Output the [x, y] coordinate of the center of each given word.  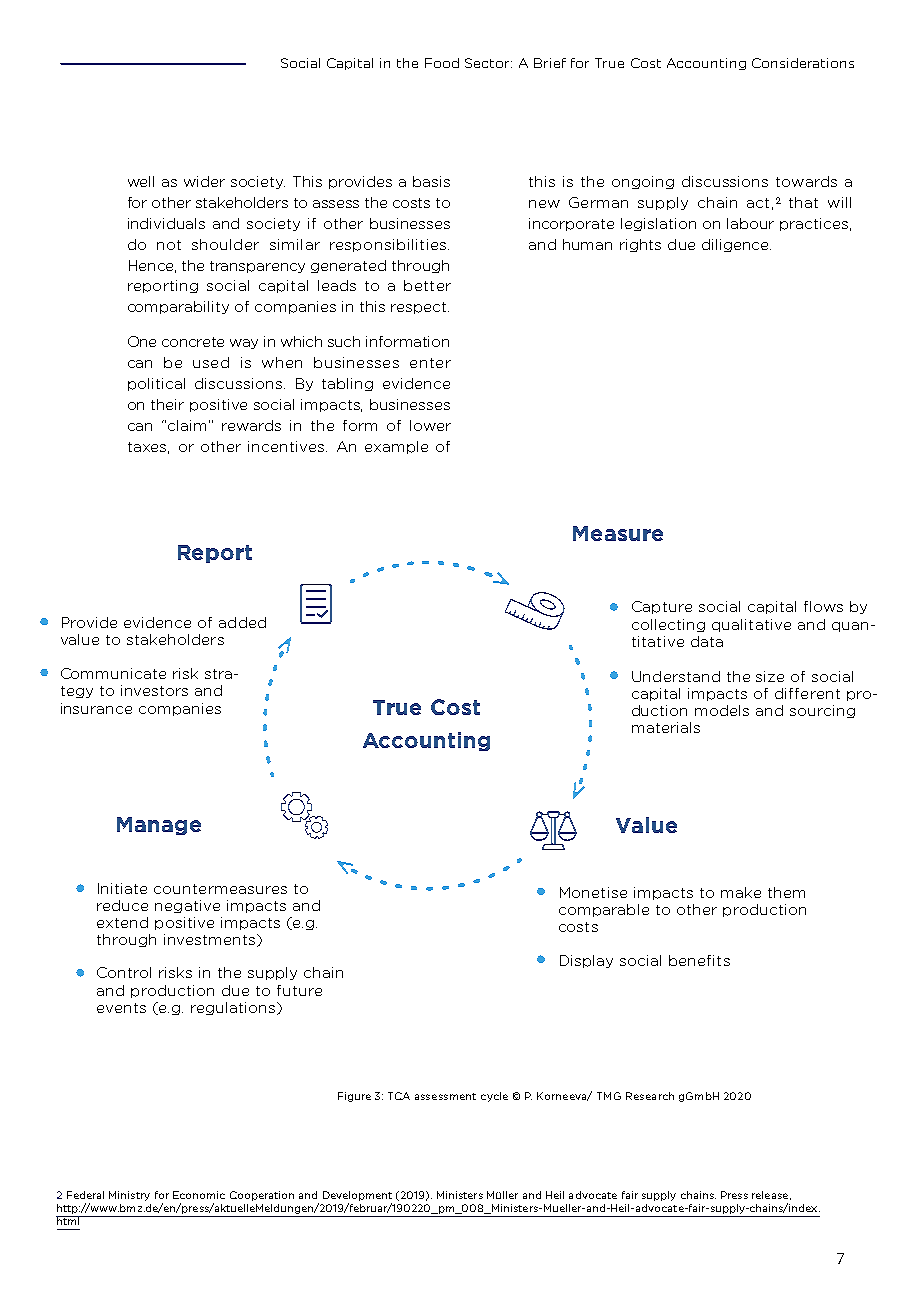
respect [420, 308]
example [396, 447]
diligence [736, 245]
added [242, 622]
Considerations [803, 63]
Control [124, 972]
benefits [699, 960]
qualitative [751, 625]
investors [154, 690]
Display [586, 961]
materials [666, 727]
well [141, 181]
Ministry [129, 1196]
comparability [178, 307]
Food [442, 63]
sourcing [822, 711]
